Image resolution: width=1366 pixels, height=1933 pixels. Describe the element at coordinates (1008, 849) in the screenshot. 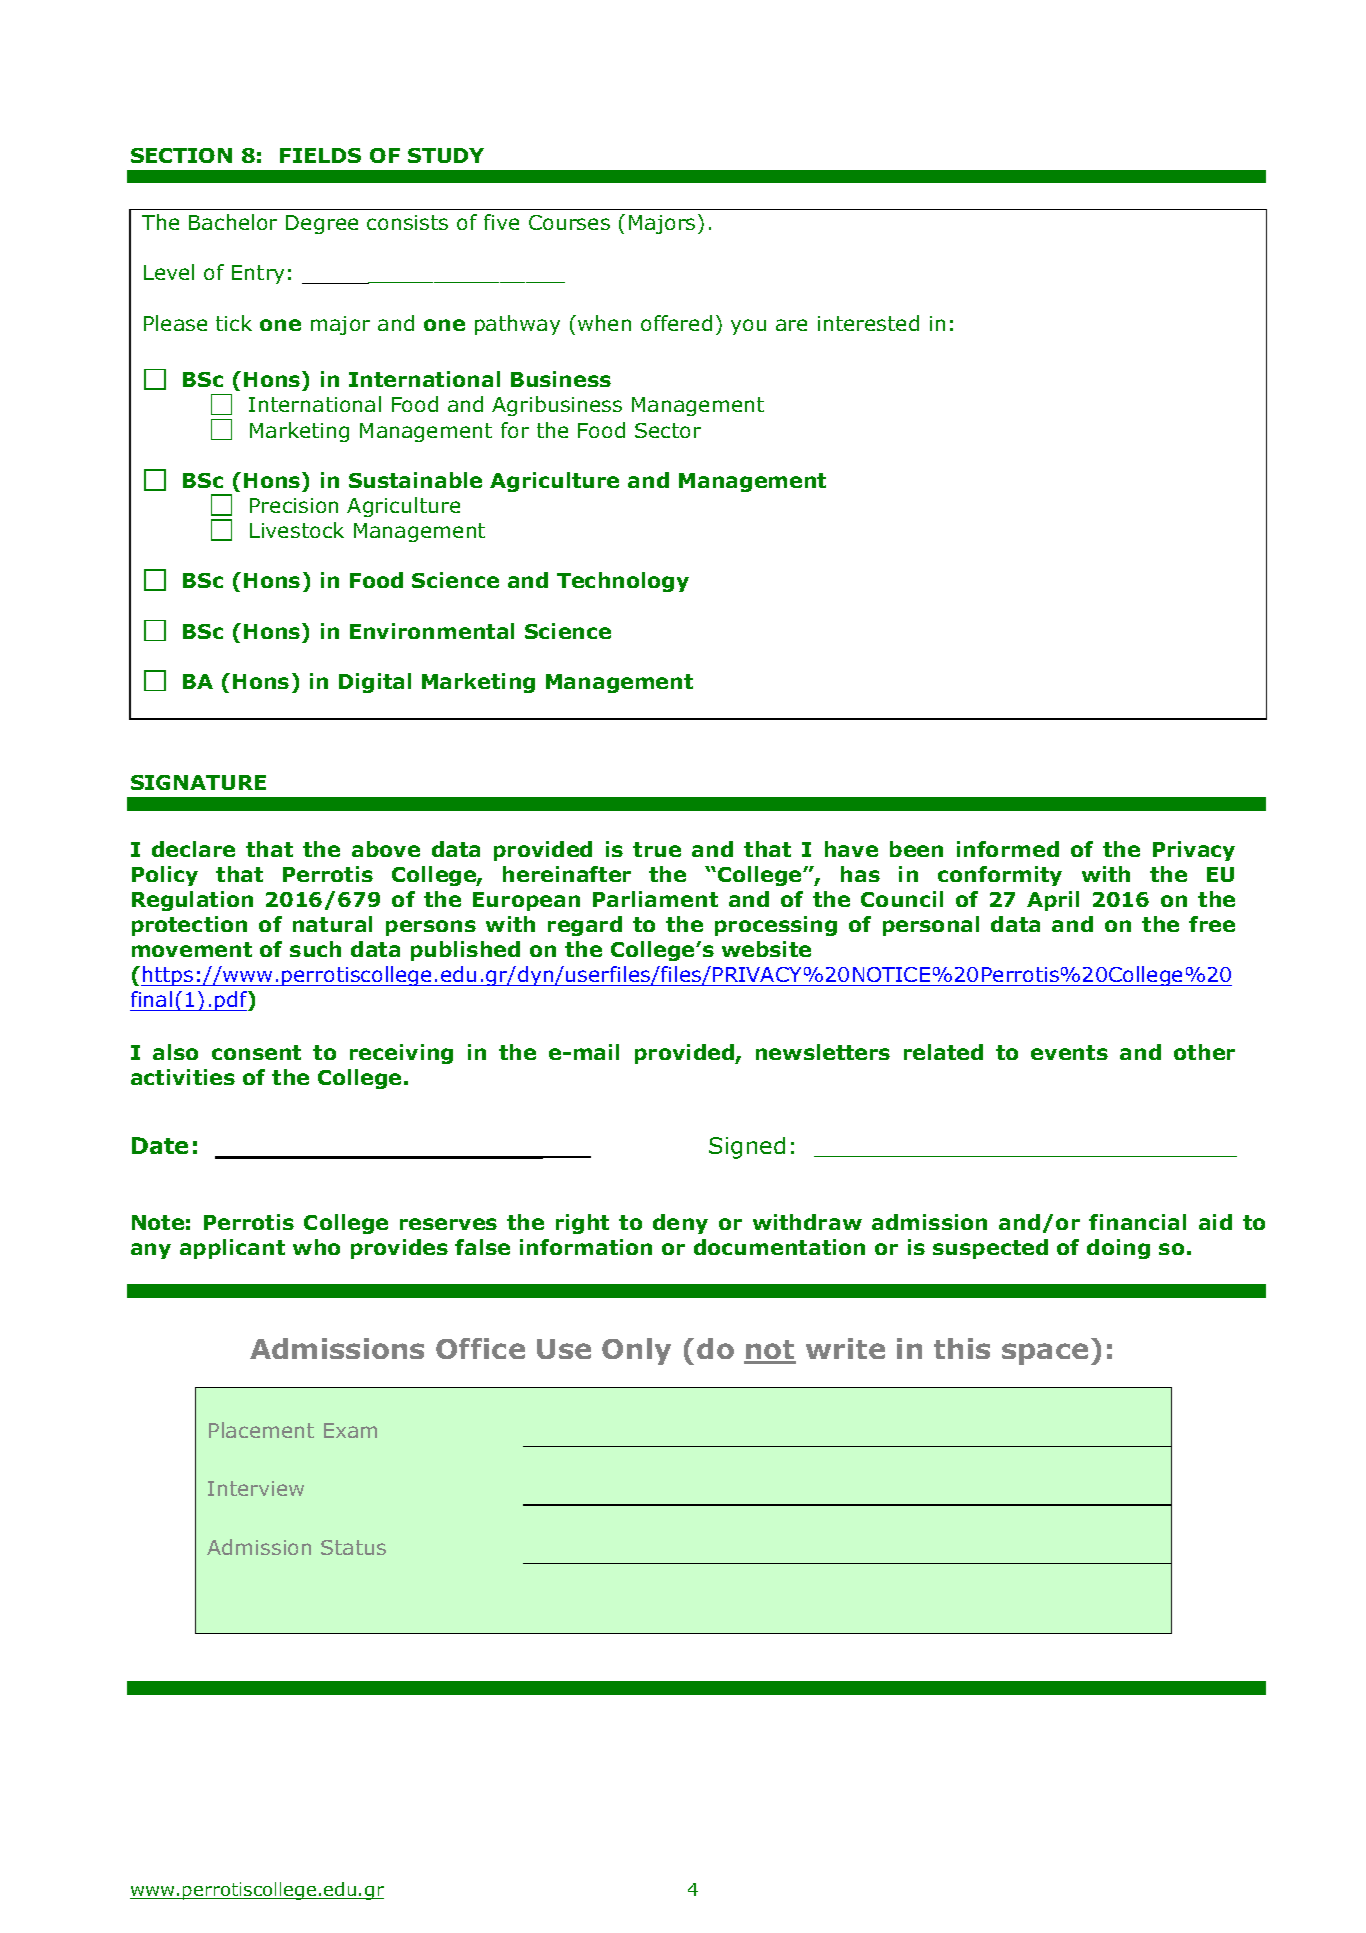

I see `informed` at that location.
